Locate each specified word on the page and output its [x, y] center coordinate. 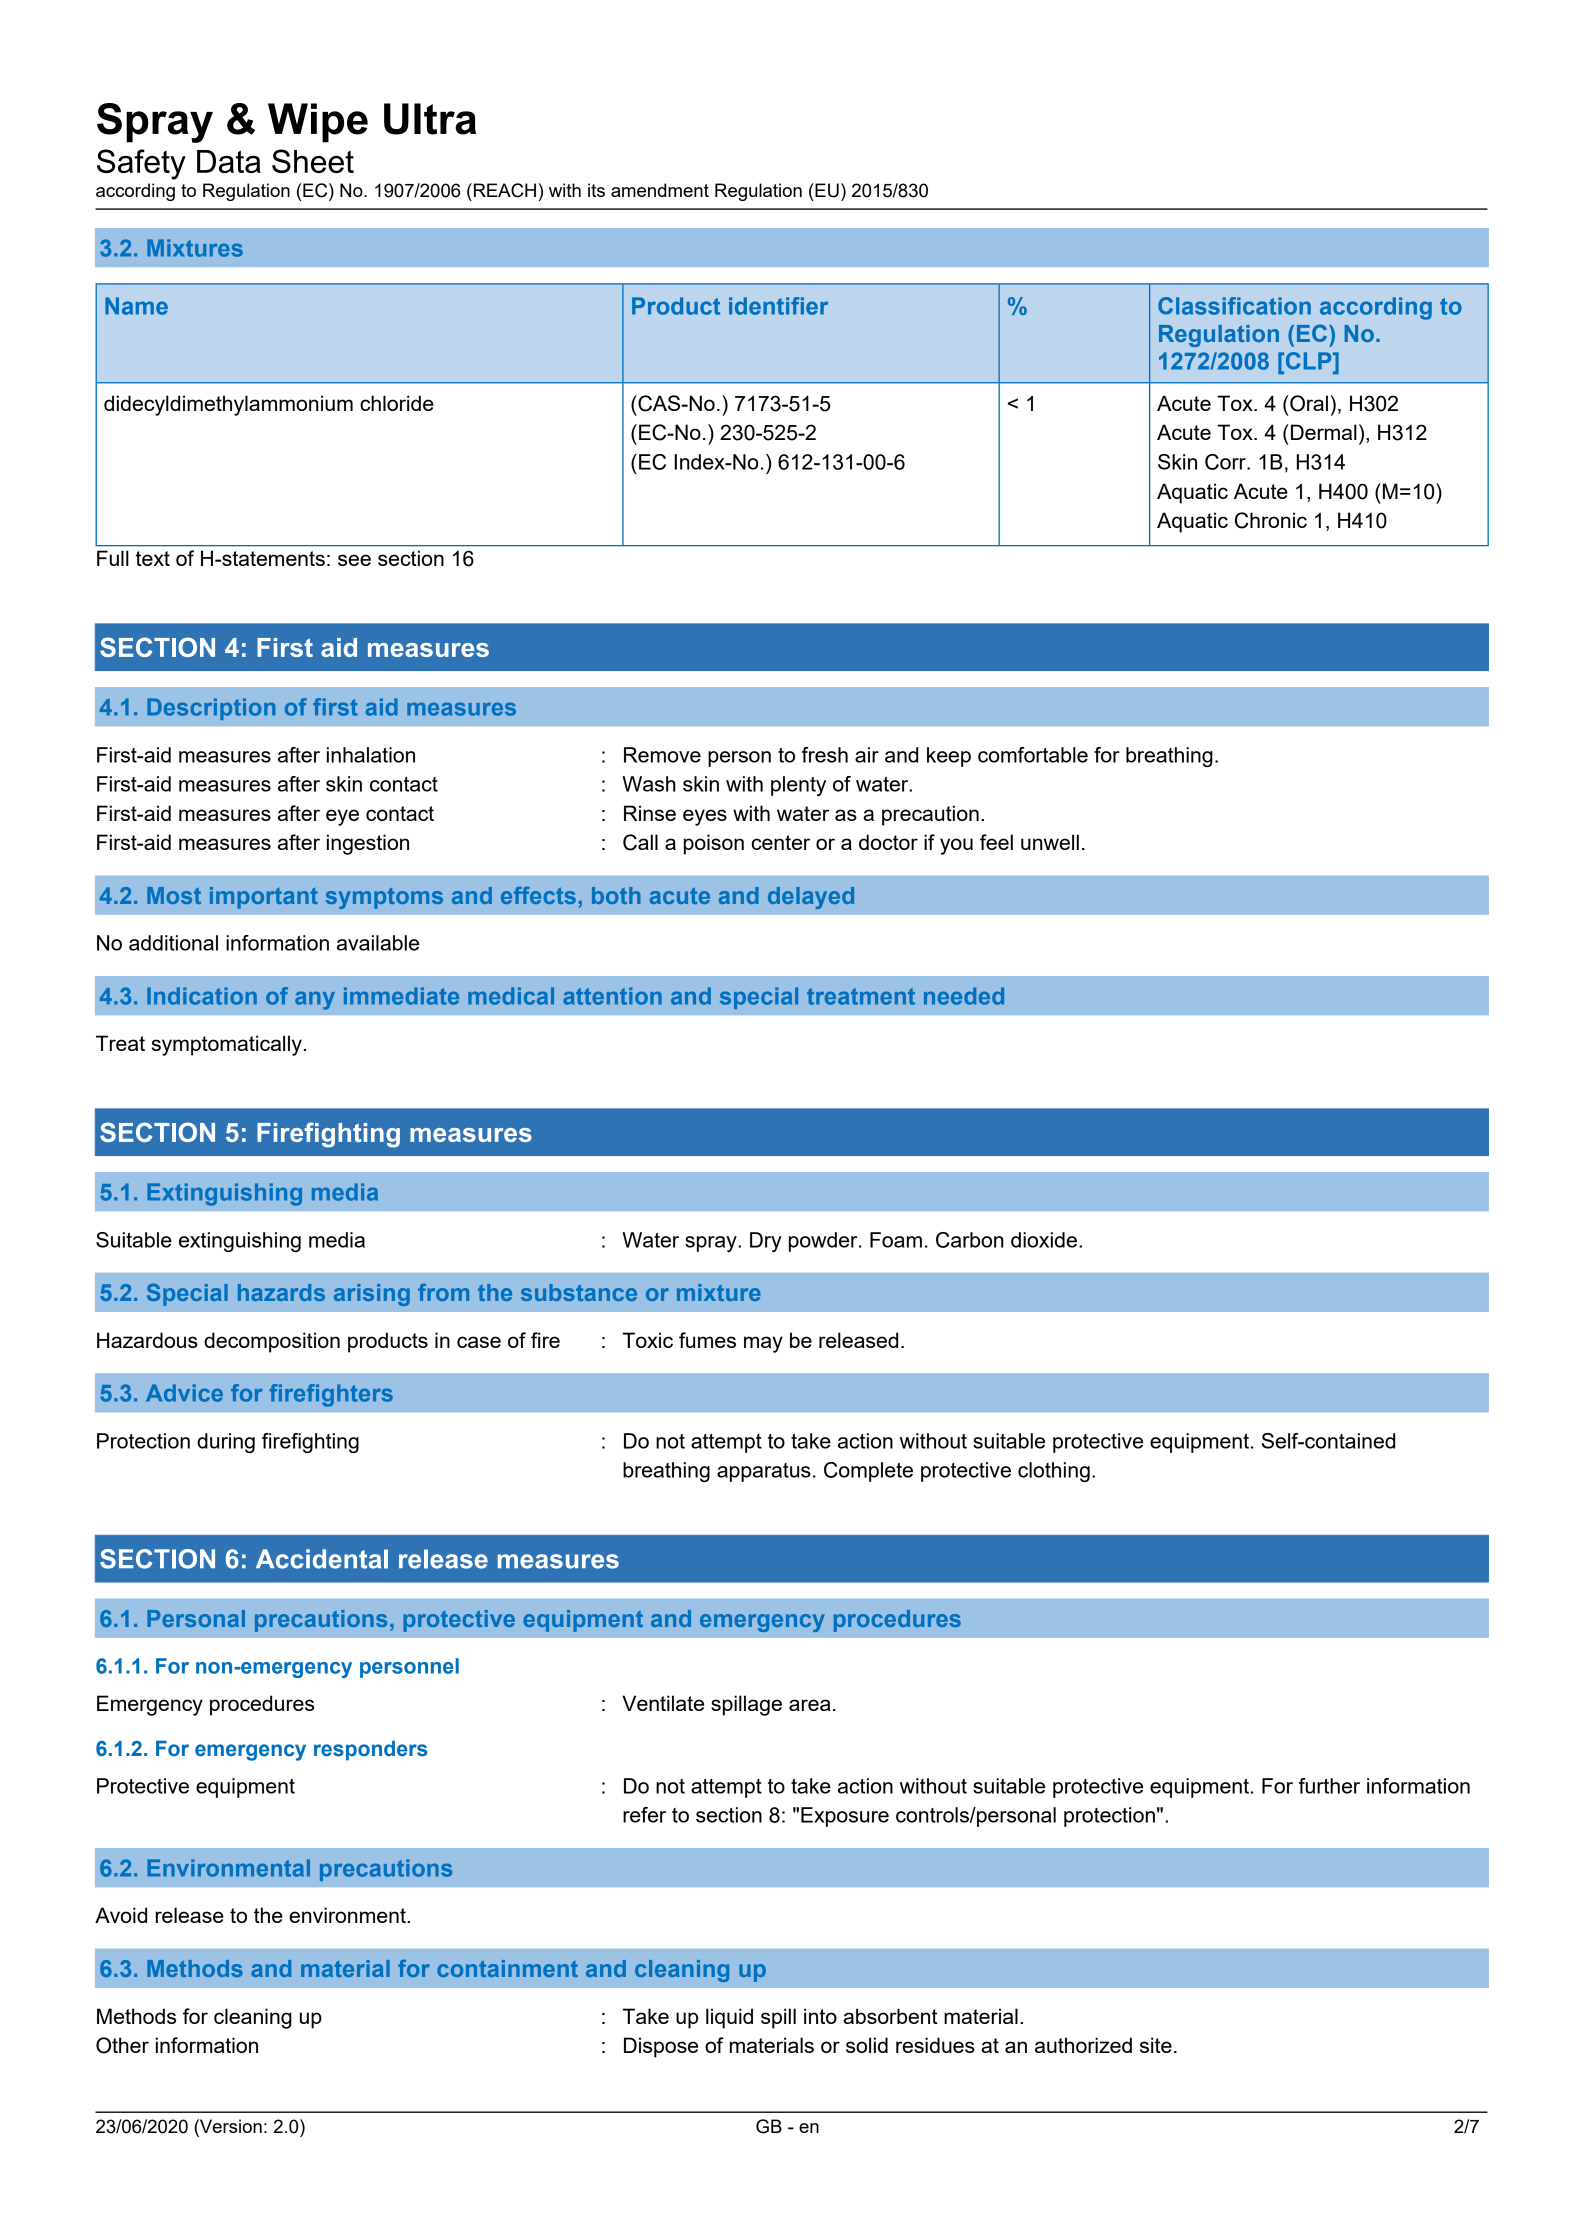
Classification [1234, 306]
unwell [1050, 842]
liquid [729, 2018]
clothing [1054, 1472]
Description [211, 709]
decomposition [272, 1342]
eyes [705, 817]
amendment [660, 190]
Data [229, 161]
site [1156, 2045]
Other [122, 2045]
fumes [707, 1340]
